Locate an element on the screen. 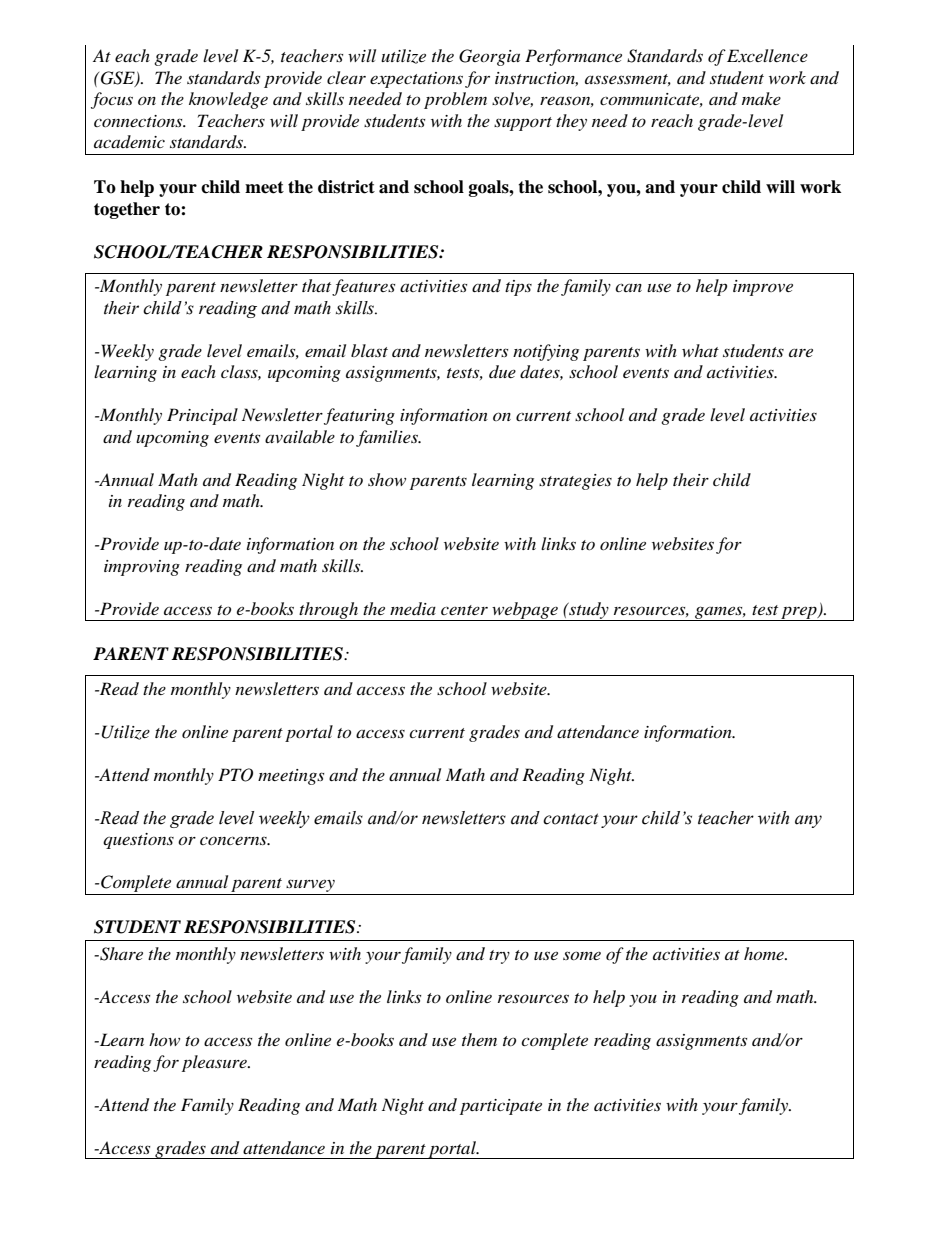 This screenshot has width=952, height=1233. make is located at coordinates (761, 98).
